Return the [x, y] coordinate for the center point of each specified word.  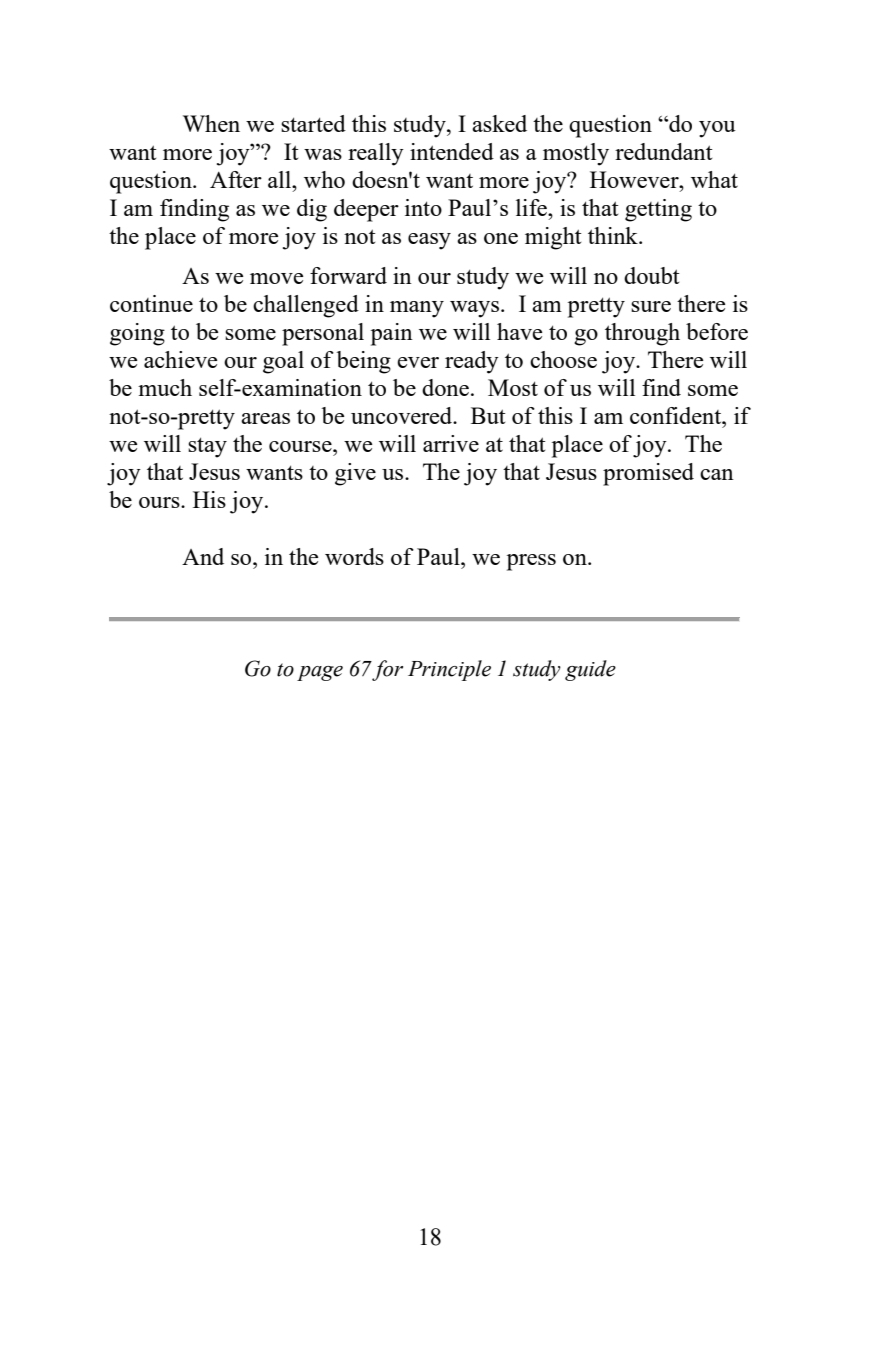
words [354, 556]
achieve [180, 359]
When [211, 123]
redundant [664, 151]
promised [648, 474]
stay [207, 447]
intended [452, 151]
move [276, 278]
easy [429, 241]
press [531, 562]
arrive [451, 443]
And [203, 556]
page [320, 673]
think [614, 235]
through [642, 334]
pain [392, 334]
